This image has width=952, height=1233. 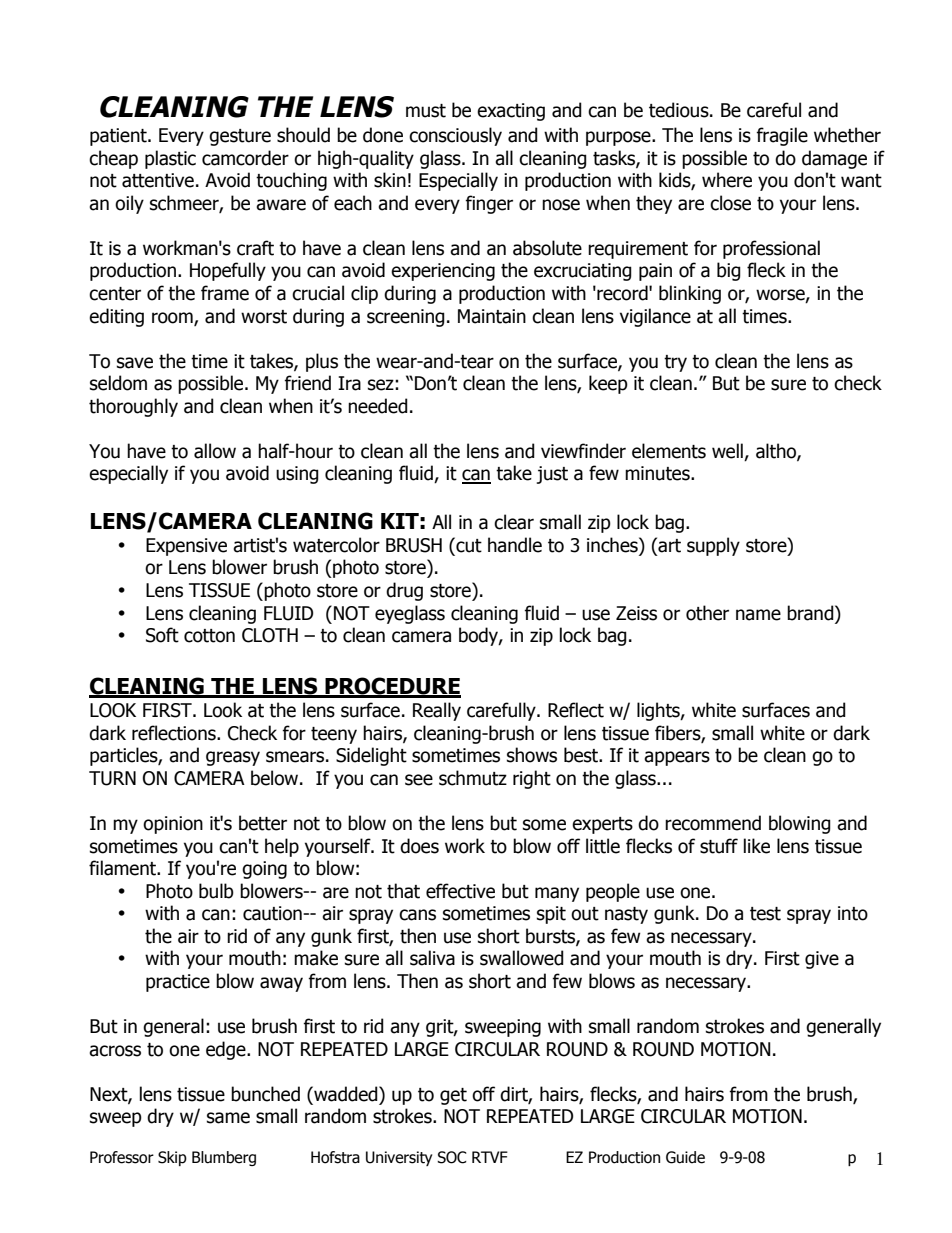 What do you see at coordinates (453, 1096) in the image?
I see `get` at bounding box center [453, 1096].
